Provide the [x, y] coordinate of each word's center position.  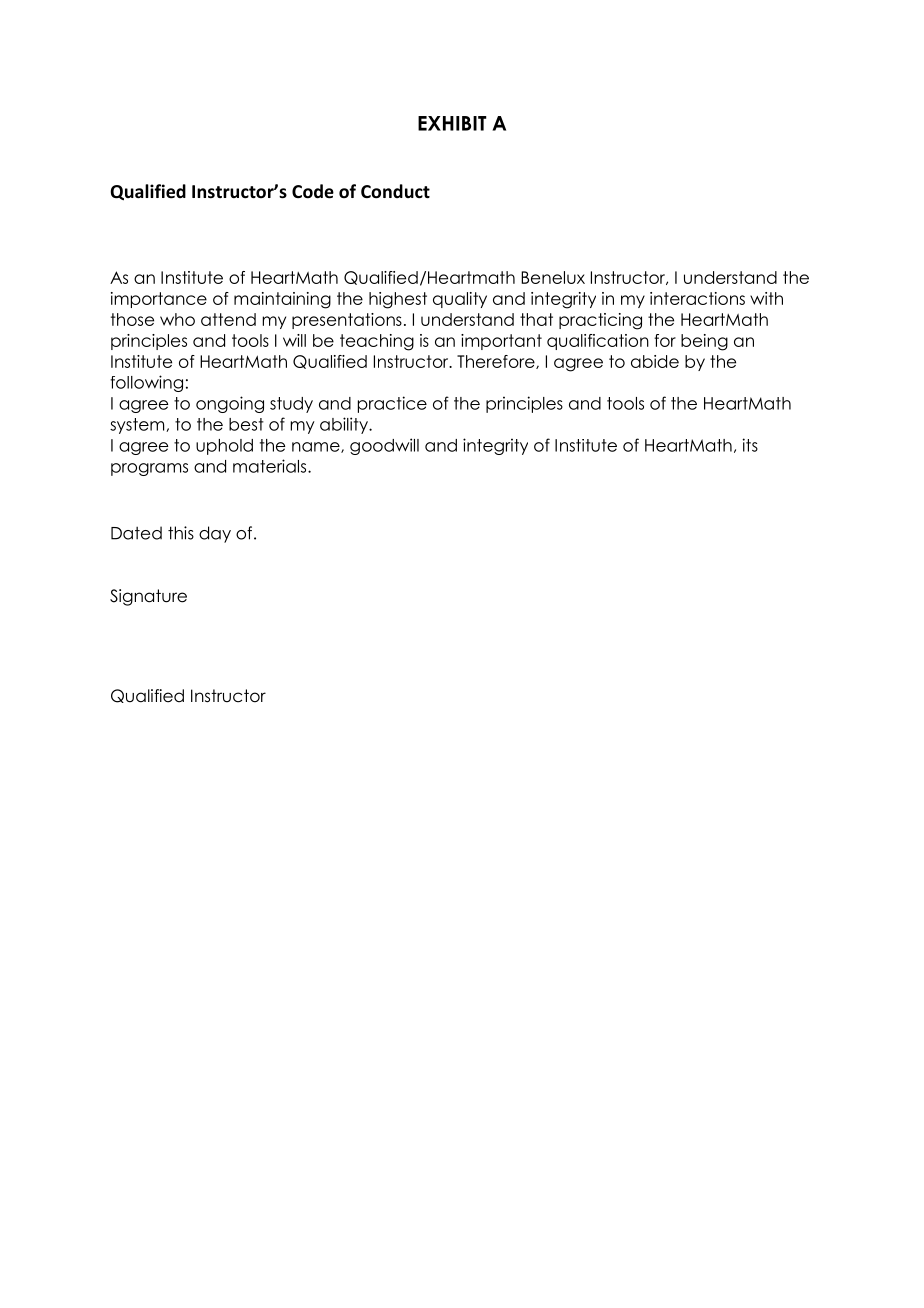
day [215, 534]
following [146, 383]
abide [655, 361]
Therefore [497, 362]
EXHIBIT [452, 123]
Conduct [395, 191]
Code [313, 191]
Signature [148, 597]
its [750, 445]
